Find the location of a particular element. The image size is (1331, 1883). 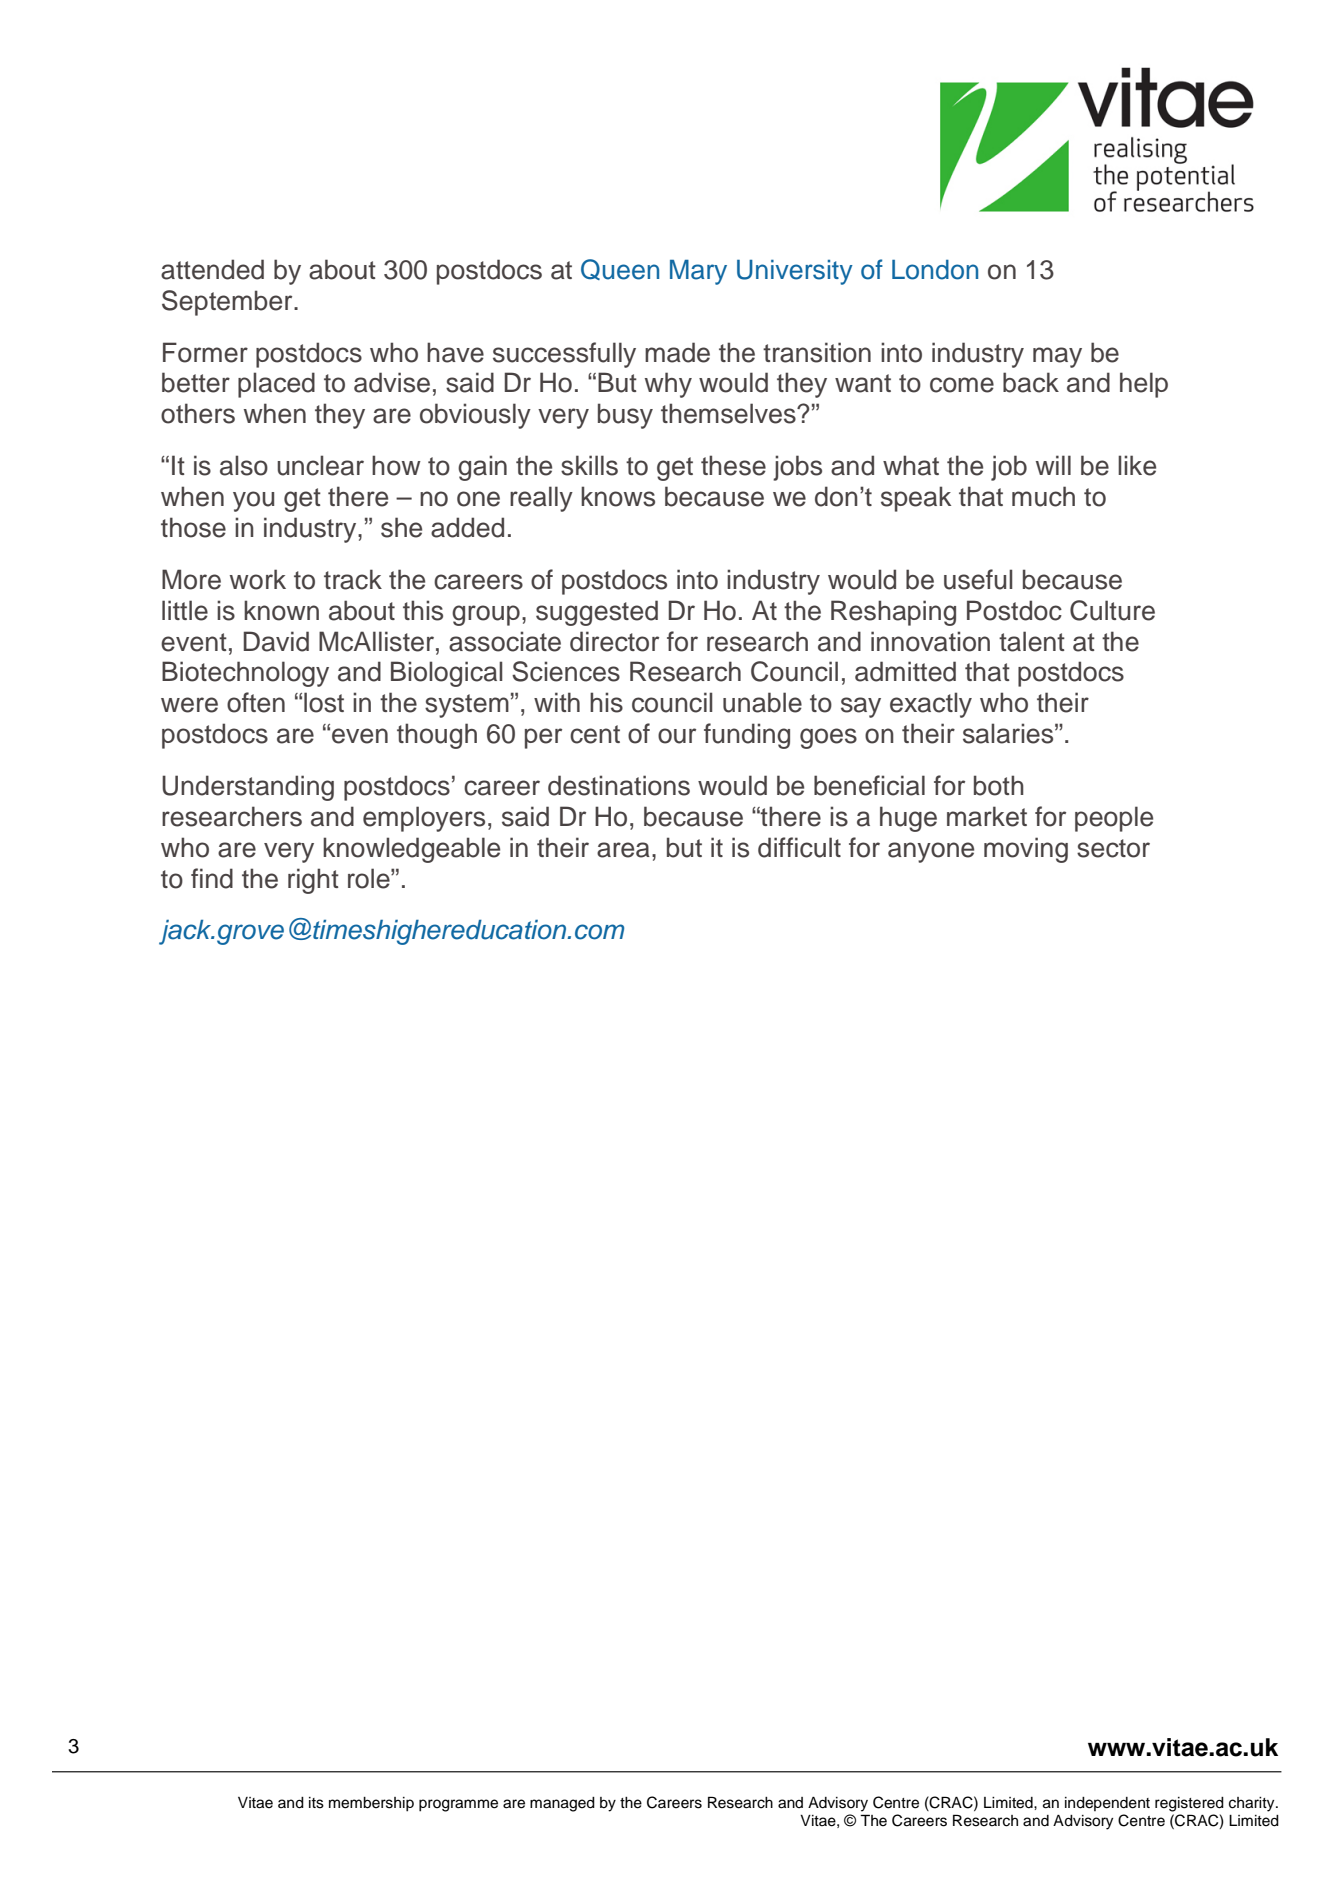

right is located at coordinates (313, 881).
